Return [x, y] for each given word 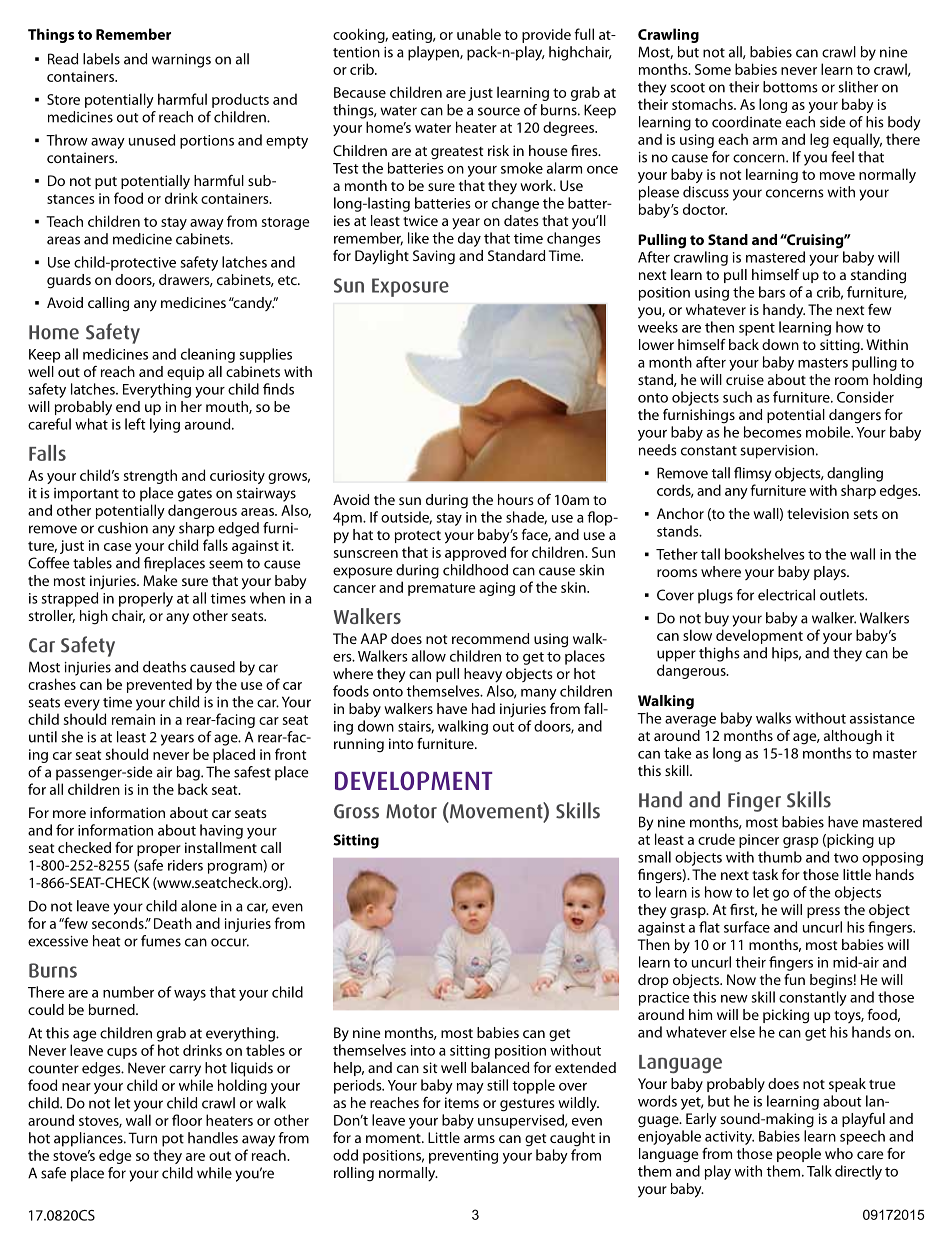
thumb [780, 857]
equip [185, 373]
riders [185, 865]
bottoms [790, 87]
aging [497, 589]
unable [479, 34]
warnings [181, 61]
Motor [411, 811]
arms [479, 1139]
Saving [434, 257]
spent [757, 329]
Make [160, 580]
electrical [786, 595]
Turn [142, 1138]
